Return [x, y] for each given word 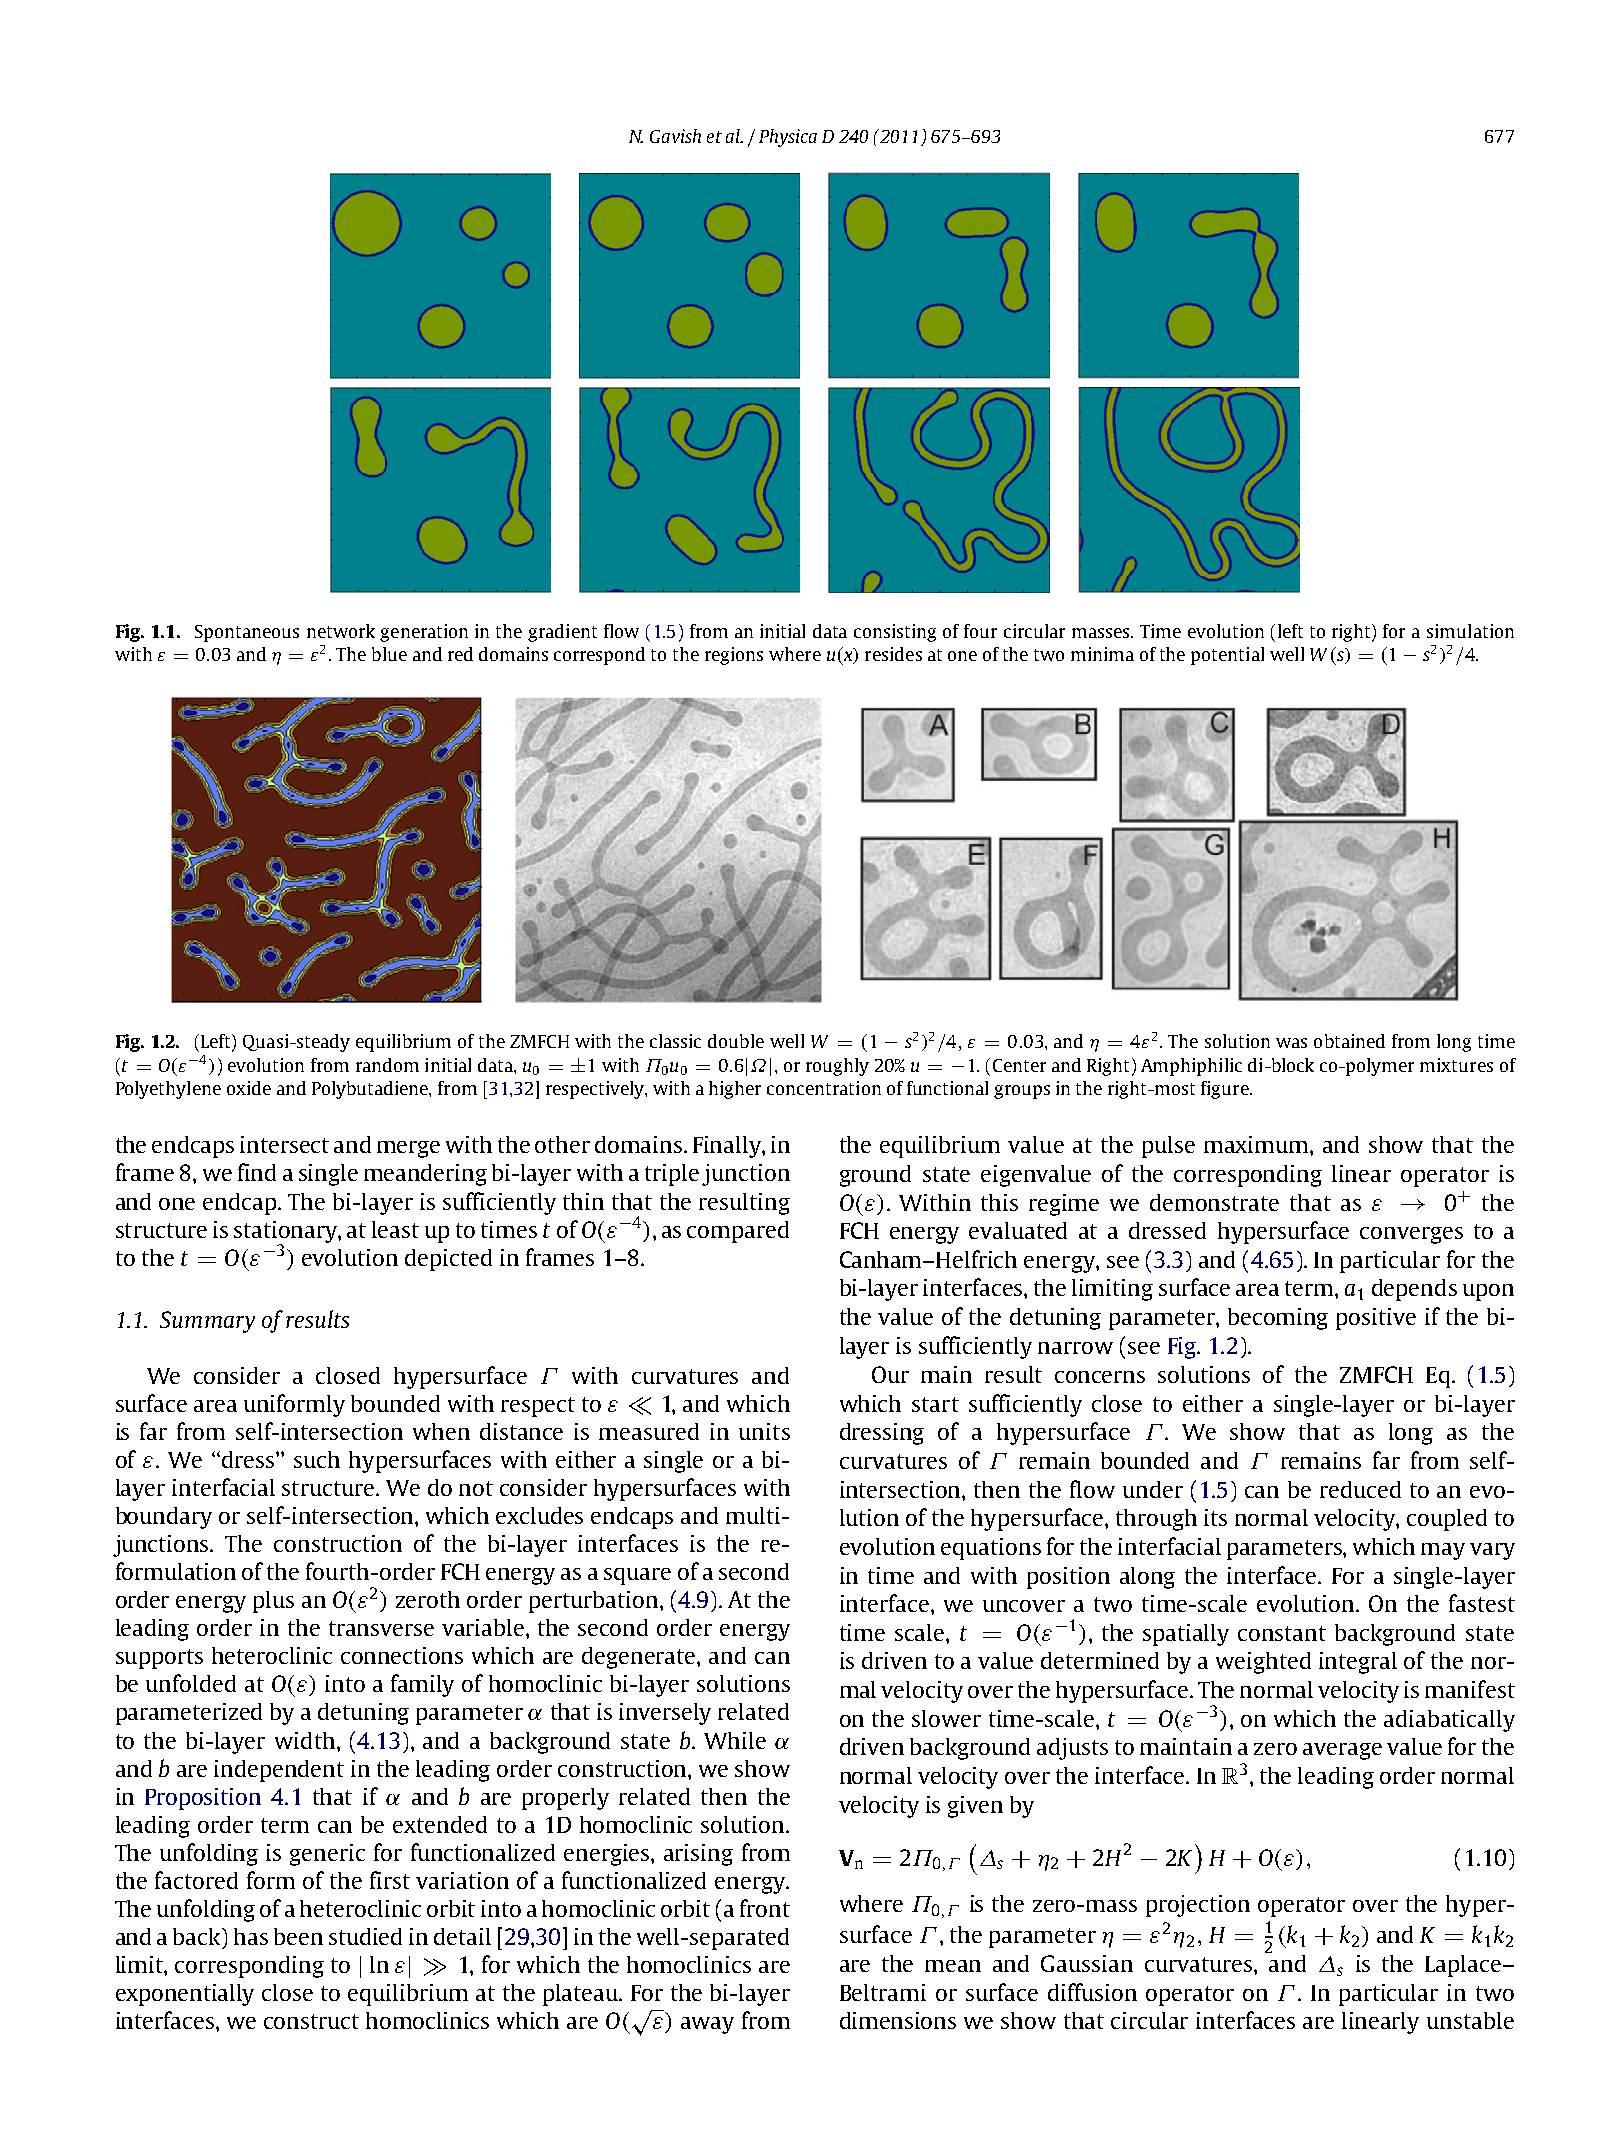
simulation [1470, 631]
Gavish [675, 136]
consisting [895, 633]
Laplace [1464, 1966]
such [317, 1459]
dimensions [898, 2020]
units [764, 1431]
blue [389, 654]
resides [893, 654]
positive [1376, 1319]
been [298, 1936]
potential [1227, 656]
